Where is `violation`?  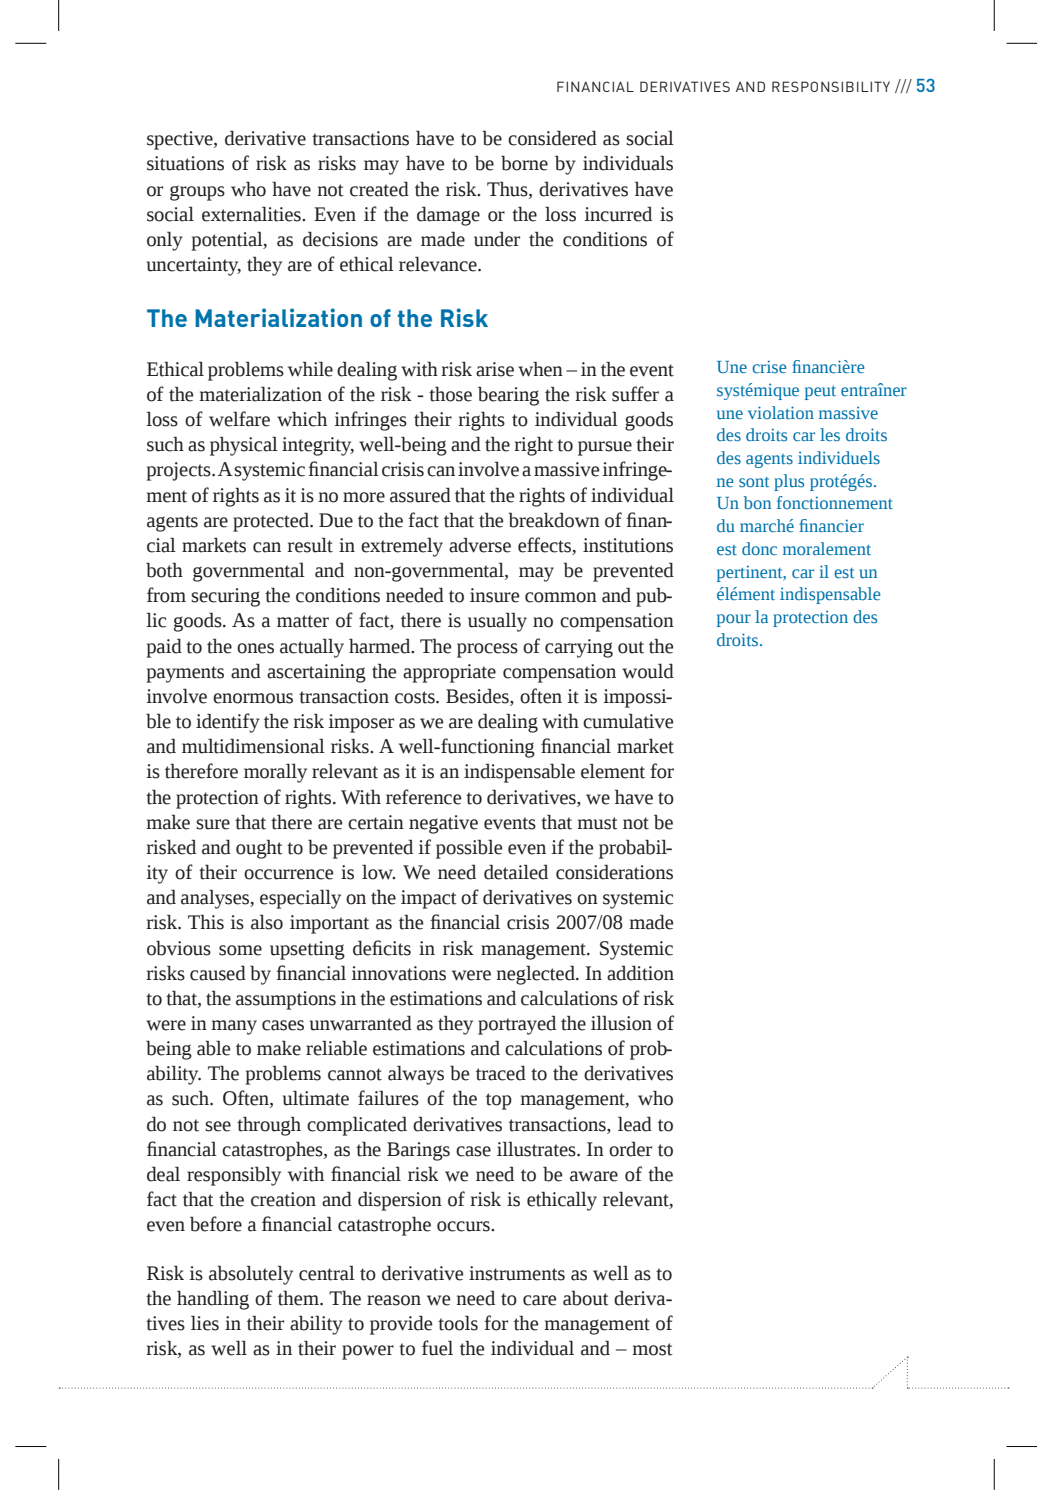
violation is located at coordinates (781, 412).
